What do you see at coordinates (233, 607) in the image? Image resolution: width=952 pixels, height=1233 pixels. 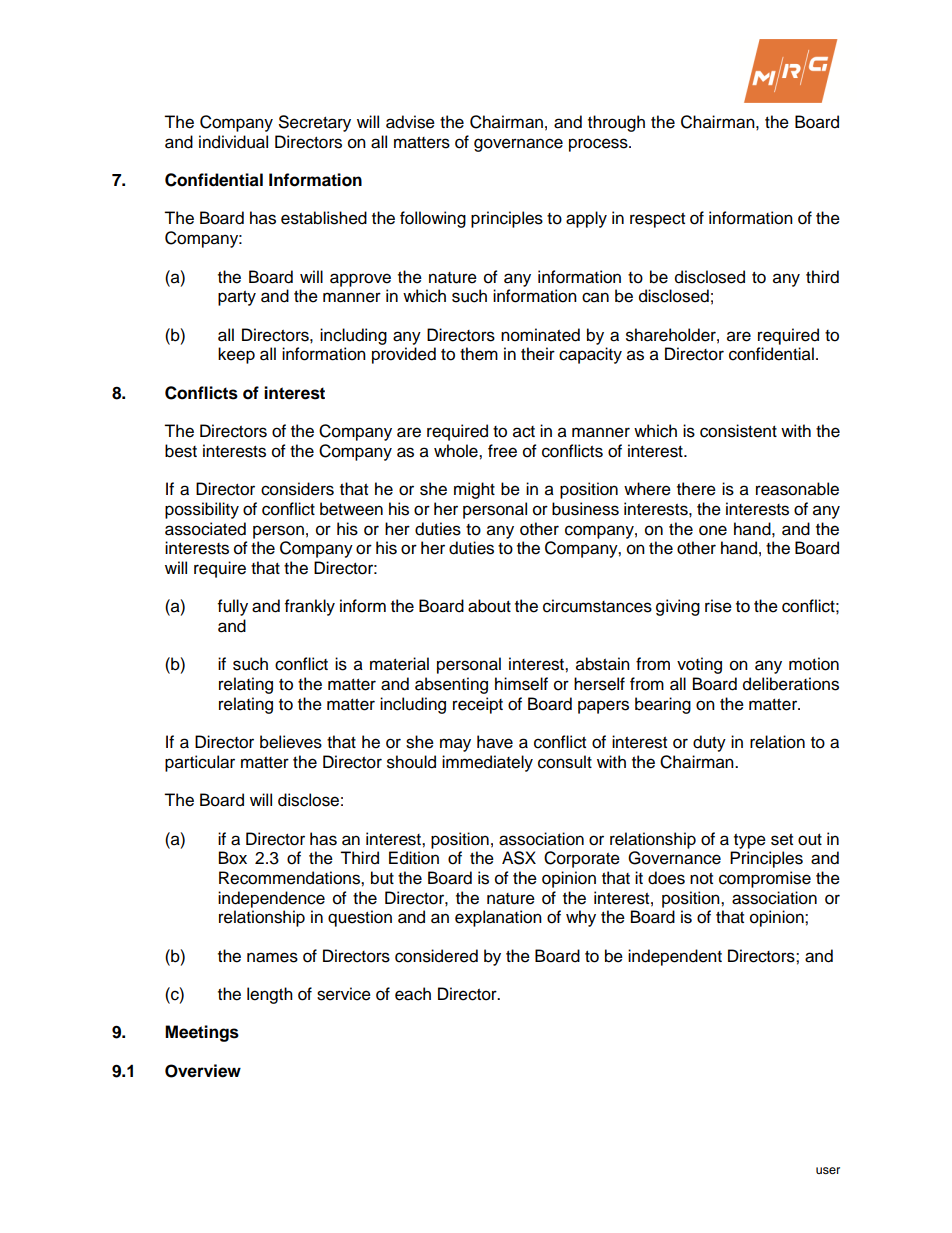 I see `fully` at bounding box center [233, 607].
